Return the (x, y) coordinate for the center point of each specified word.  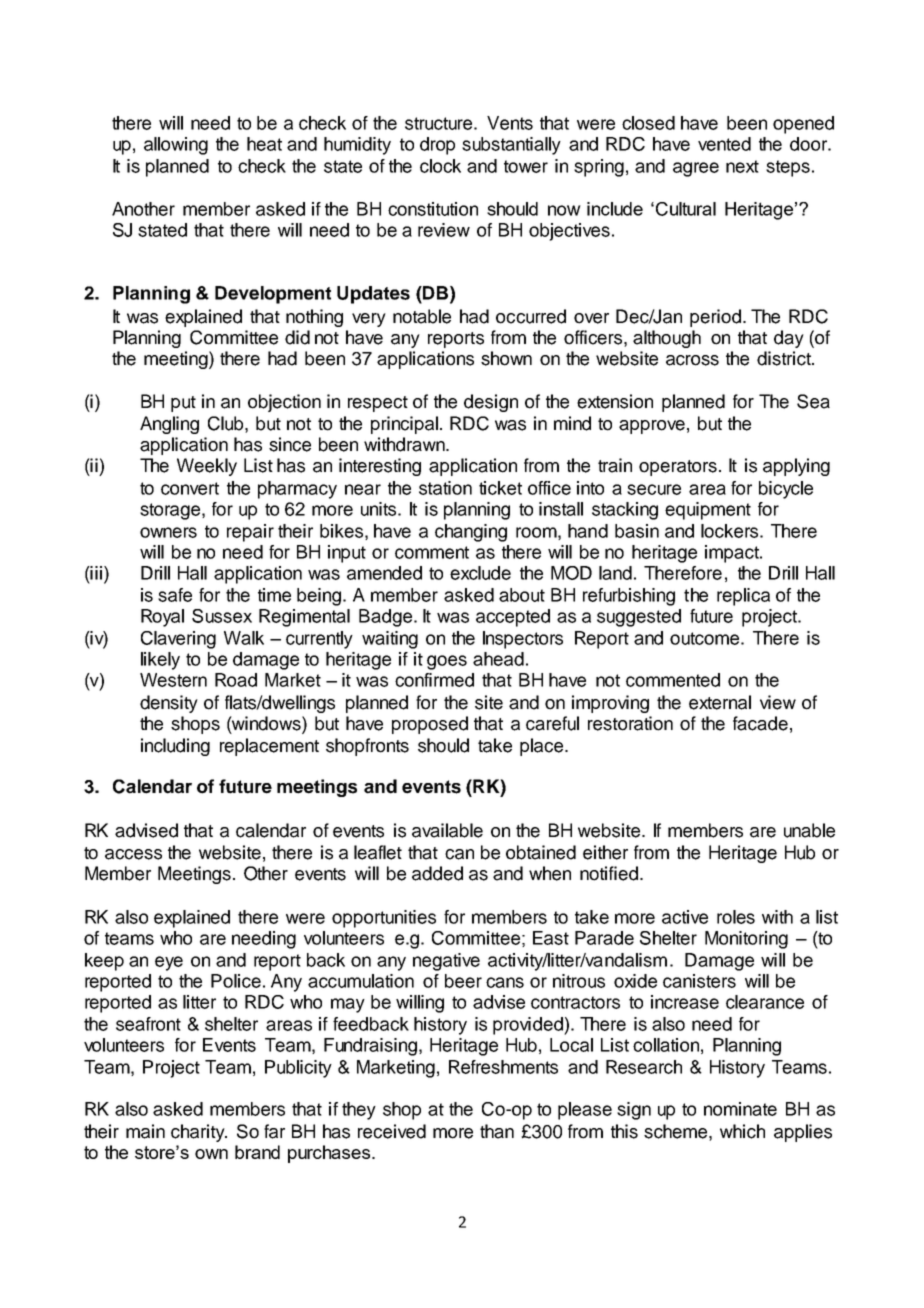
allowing (176, 146)
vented (724, 144)
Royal (162, 618)
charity (199, 1133)
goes (447, 662)
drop (437, 146)
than (497, 1131)
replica (743, 597)
